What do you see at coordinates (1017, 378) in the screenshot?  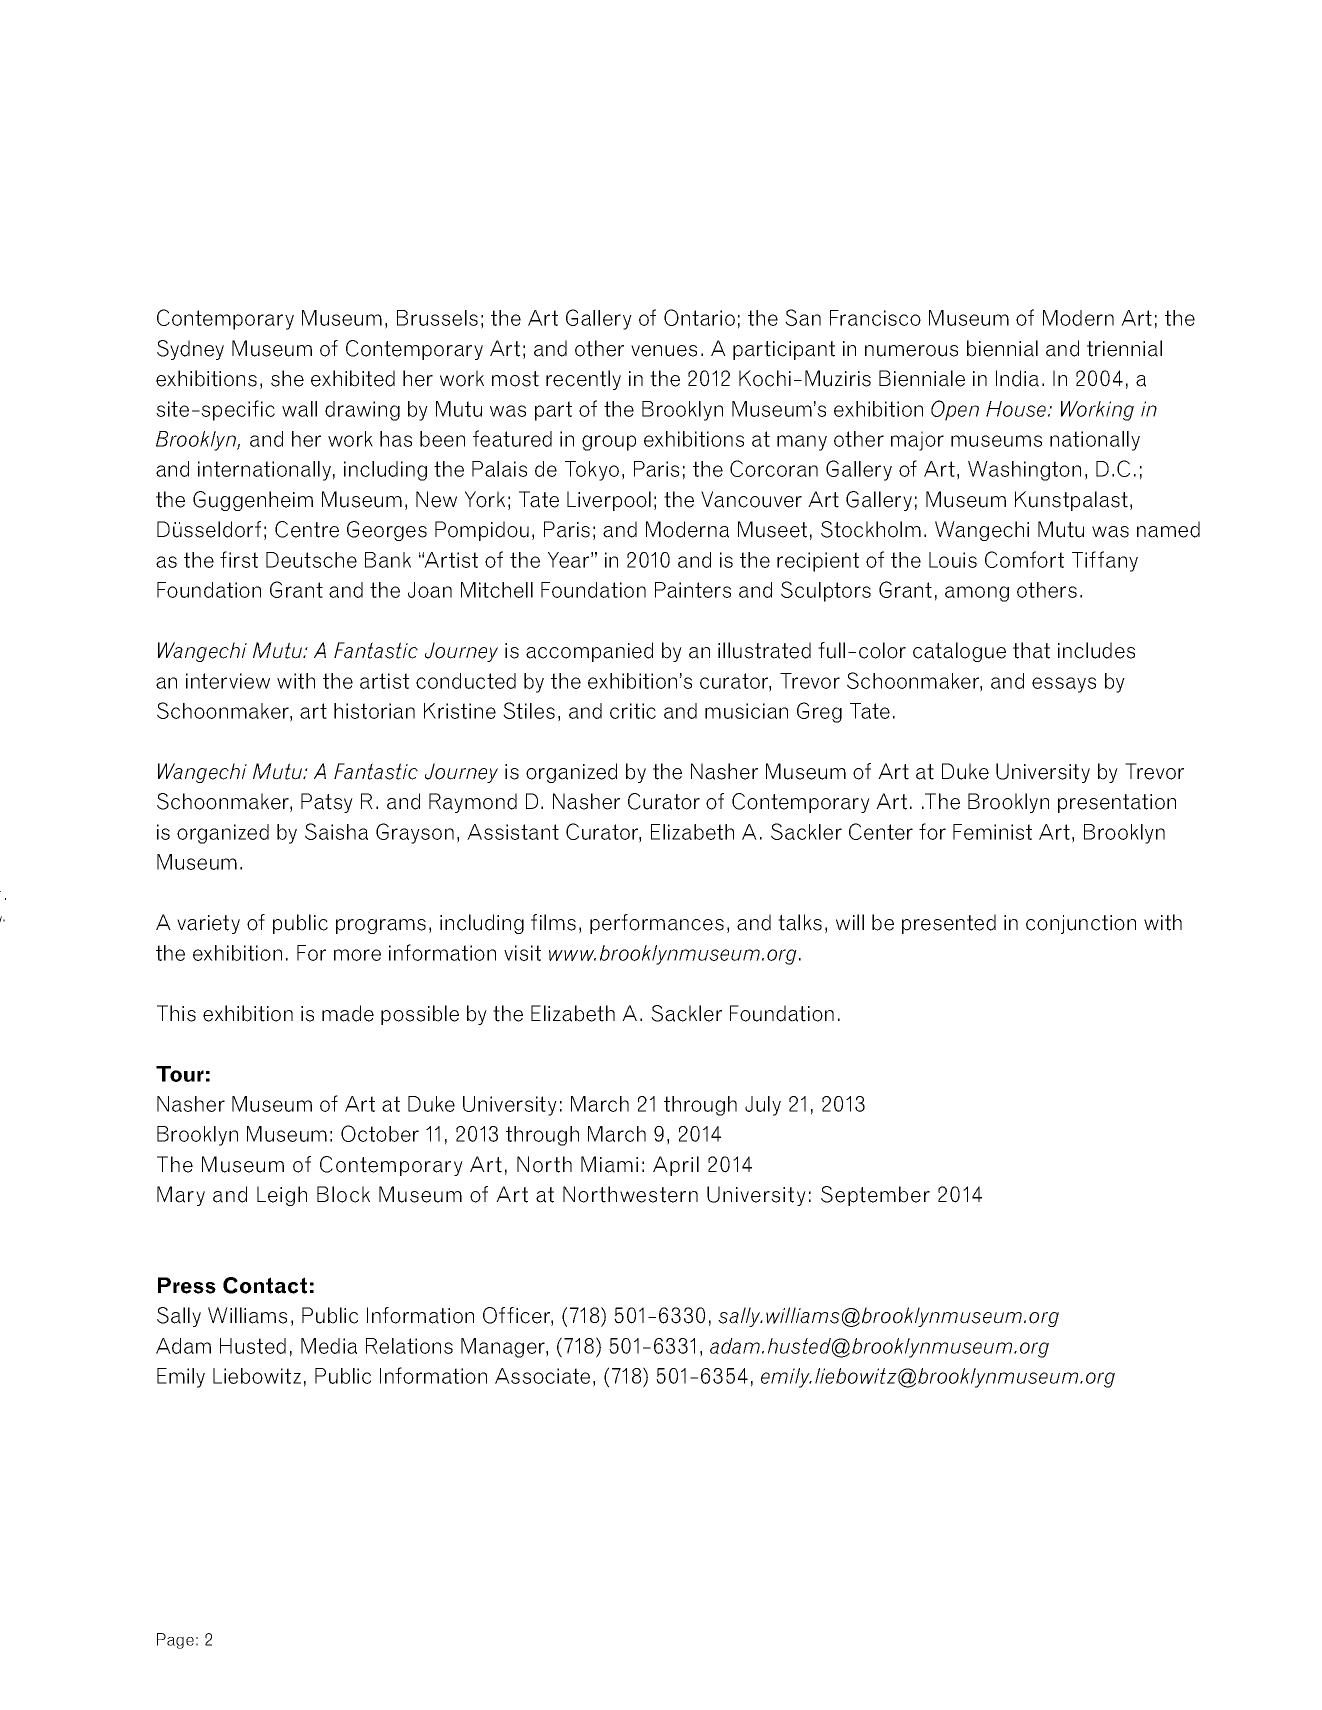 I see `India` at bounding box center [1017, 378].
